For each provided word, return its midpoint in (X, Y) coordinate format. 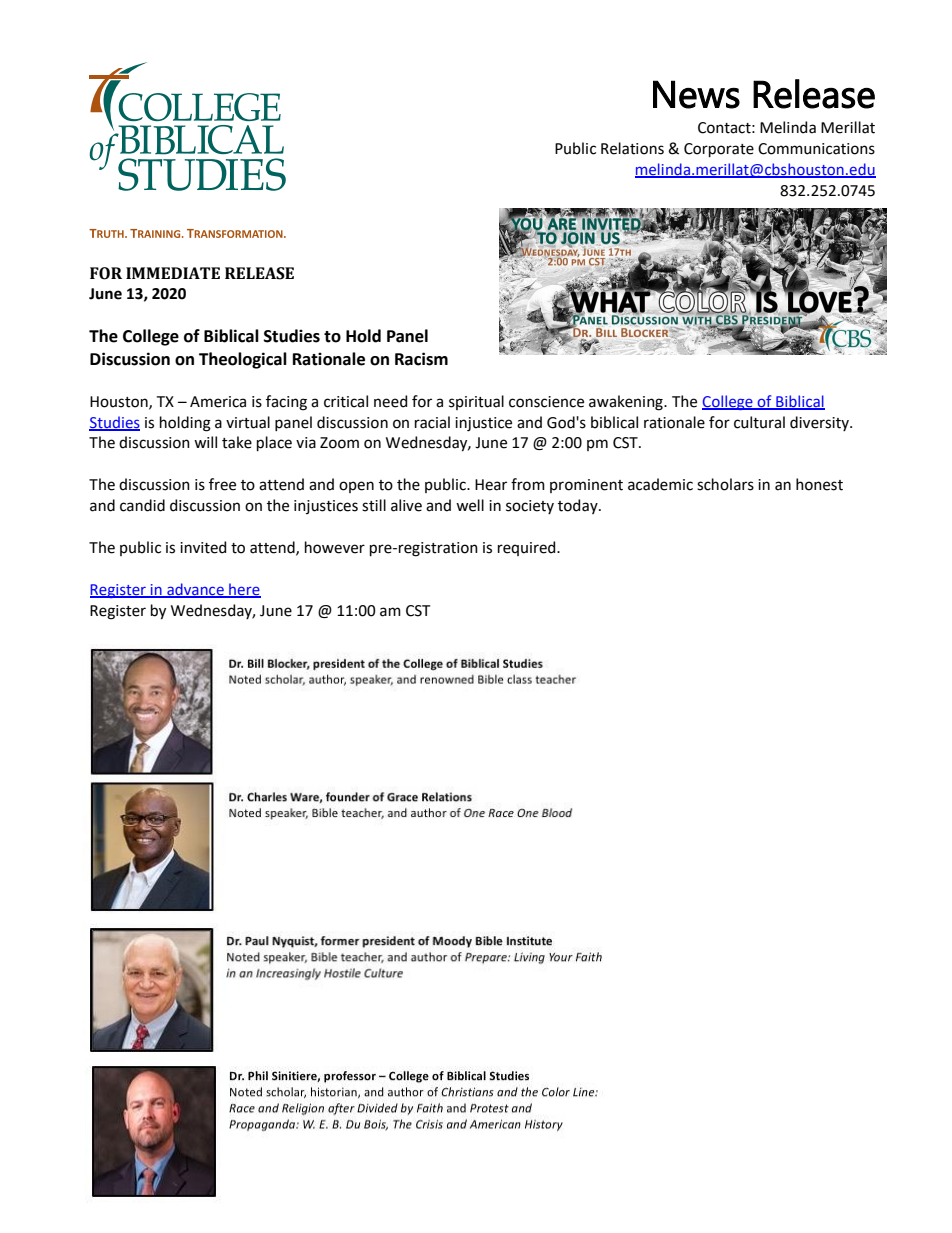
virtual (248, 422)
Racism (421, 359)
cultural (759, 422)
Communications (816, 149)
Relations (632, 148)
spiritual (476, 402)
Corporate (719, 150)
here (244, 590)
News (696, 94)
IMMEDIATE (173, 273)
